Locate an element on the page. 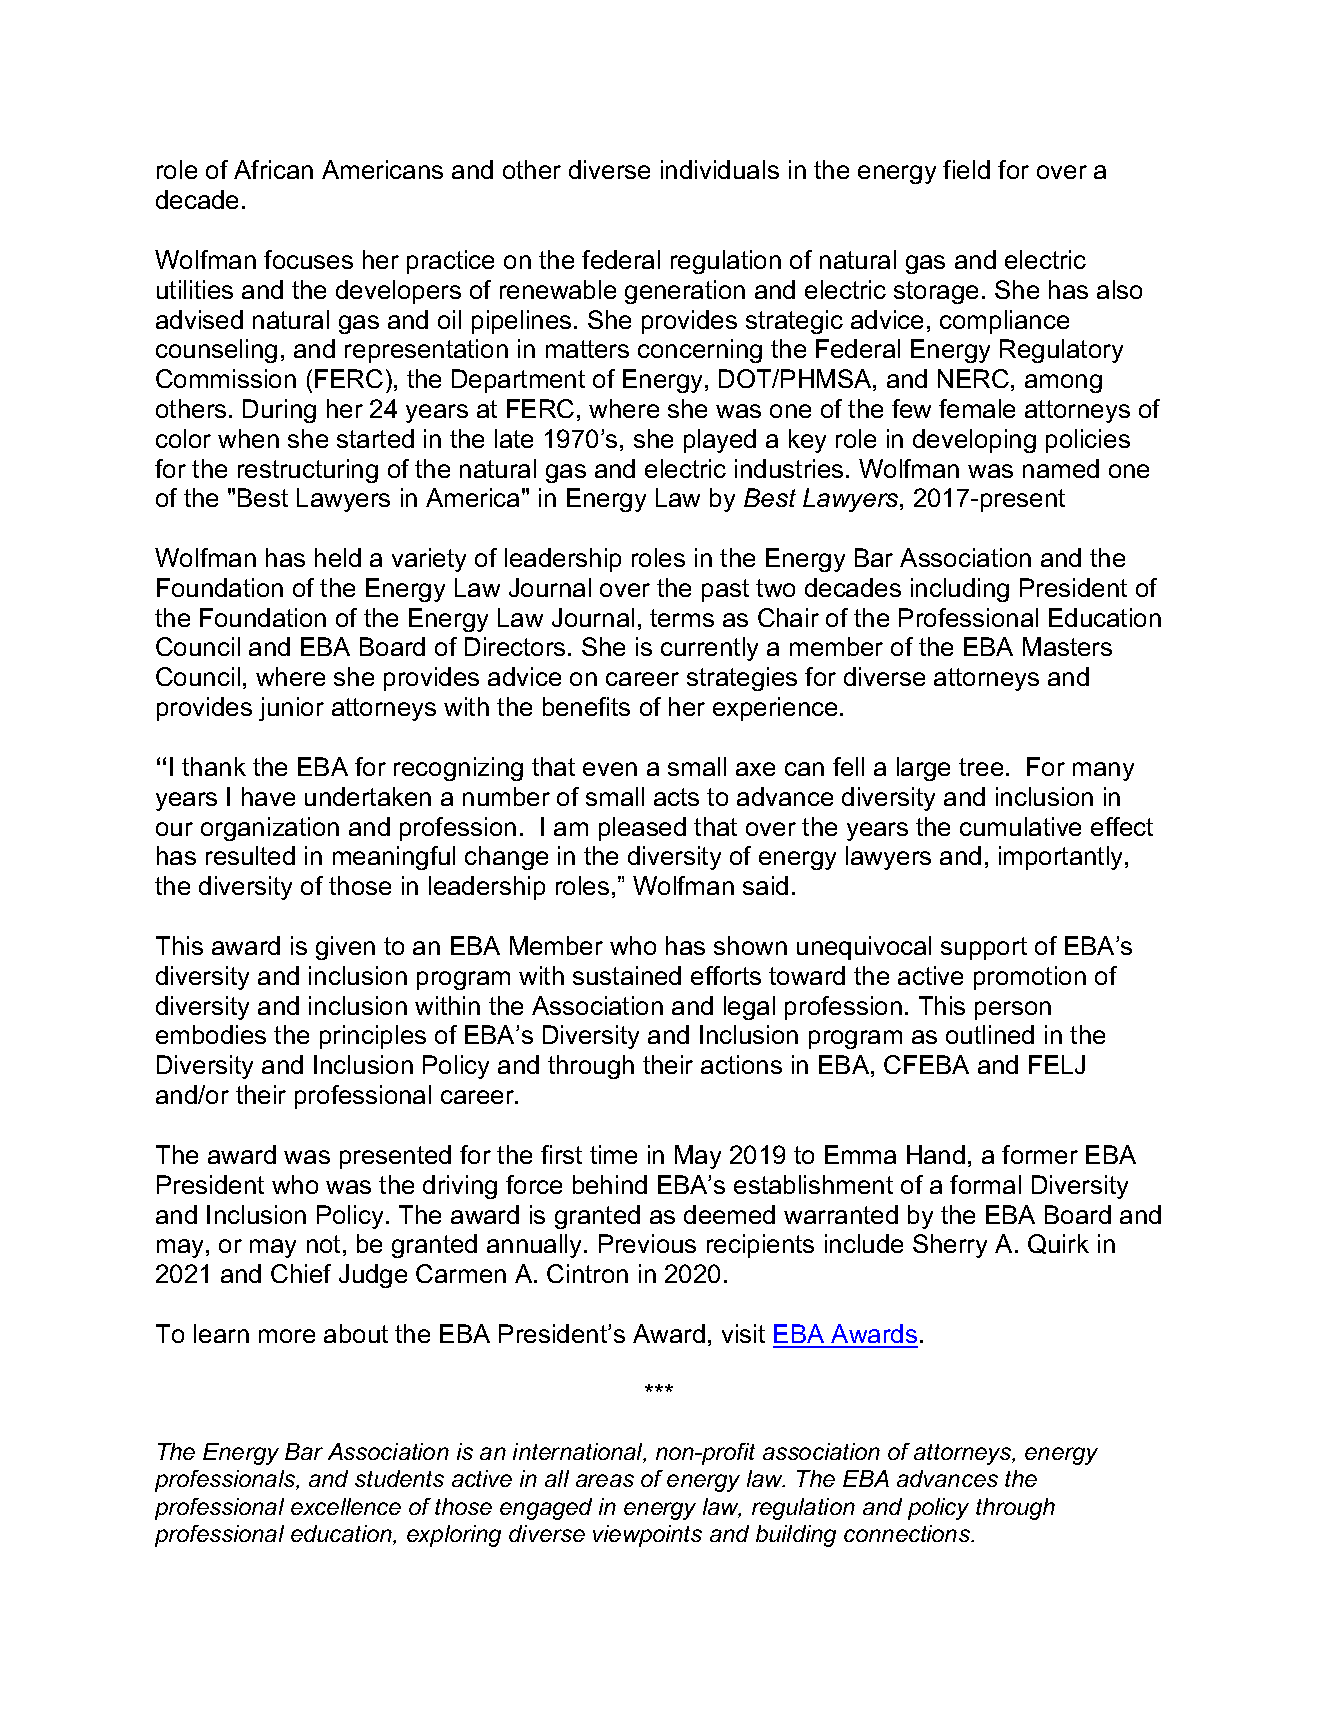 The width and height of the document is (1320, 1709). African is located at coordinates (273, 169).
